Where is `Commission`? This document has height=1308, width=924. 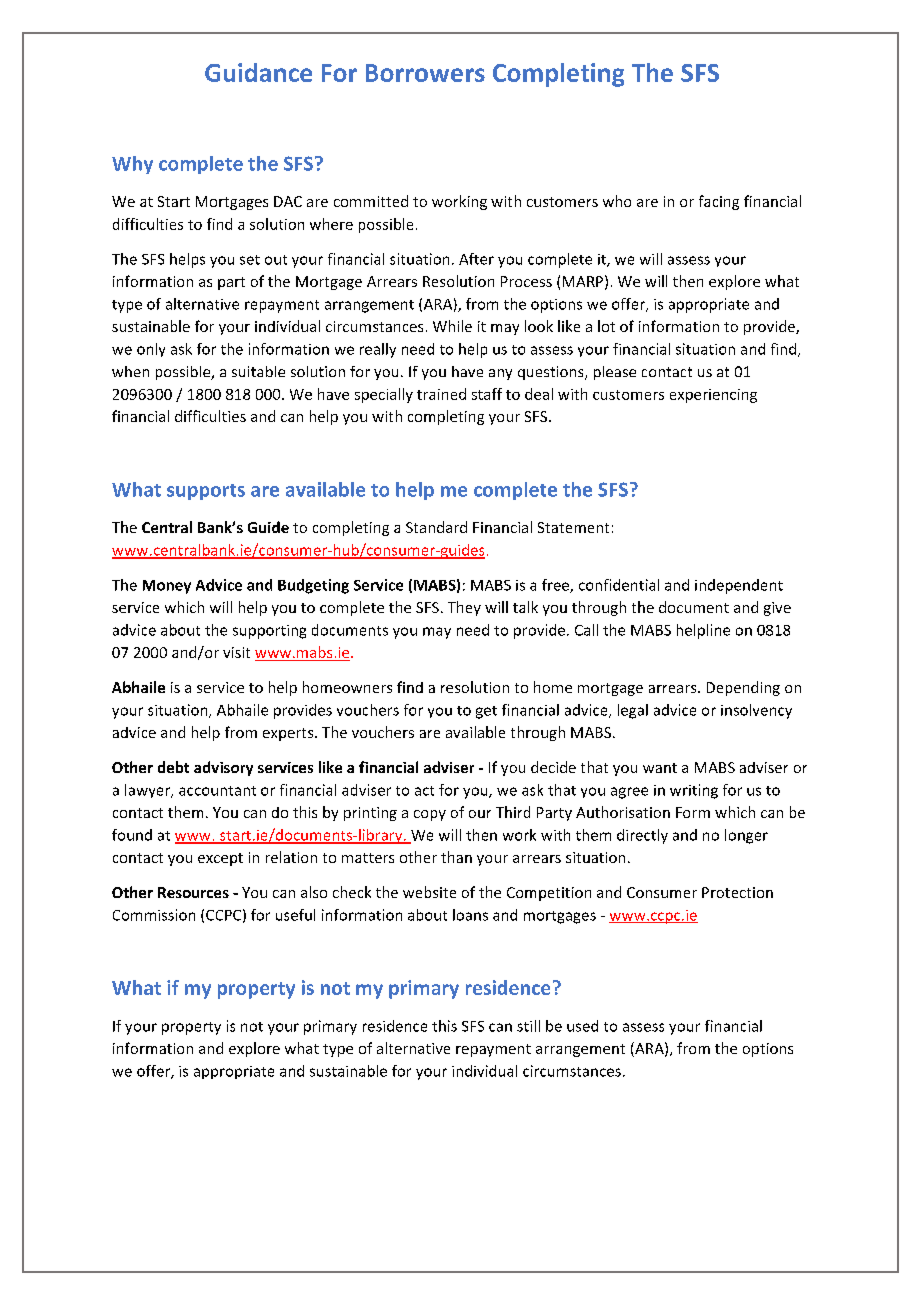
Commission is located at coordinates (154, 915).
